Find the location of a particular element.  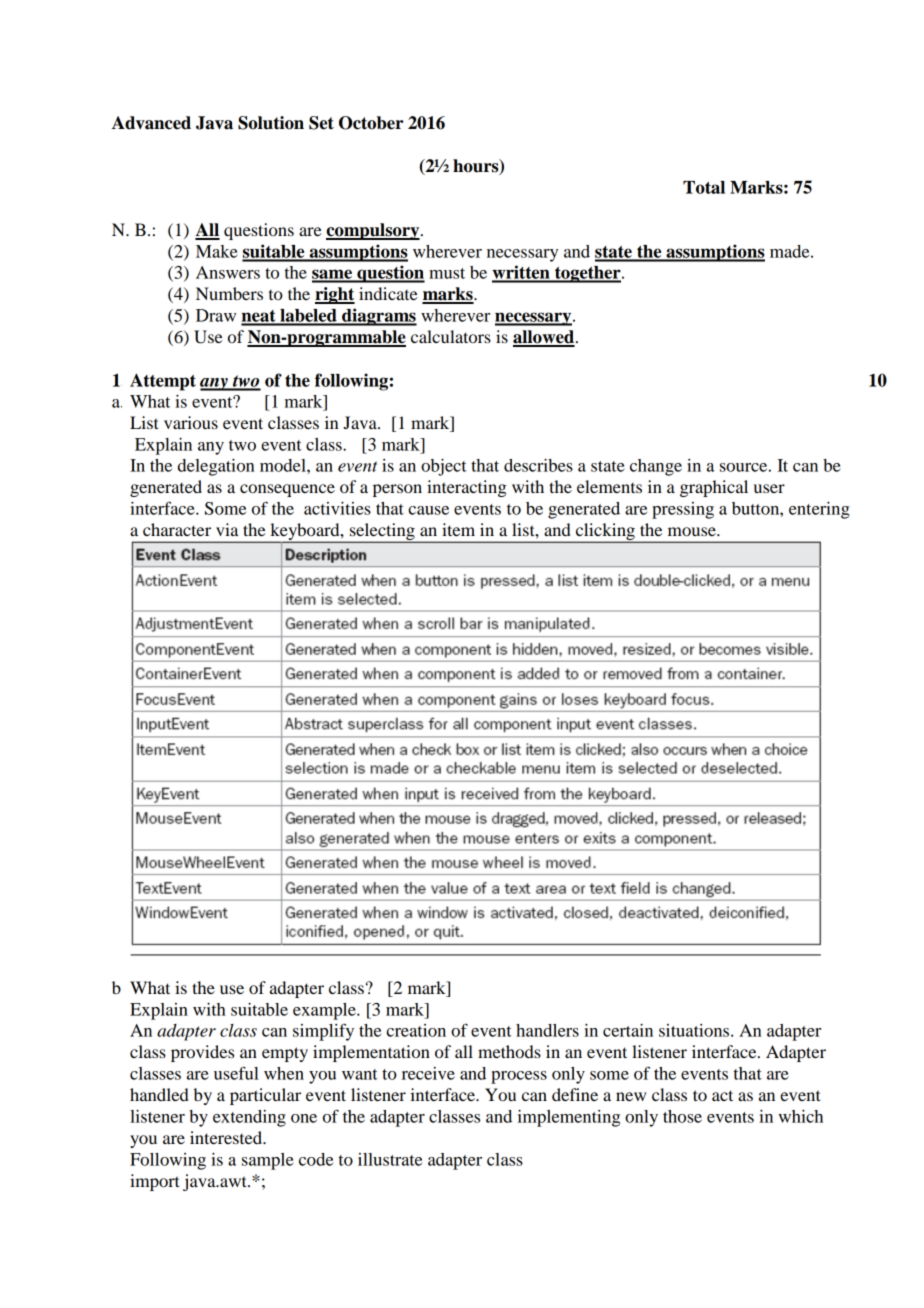

item is located at coordinates (458, 529).
